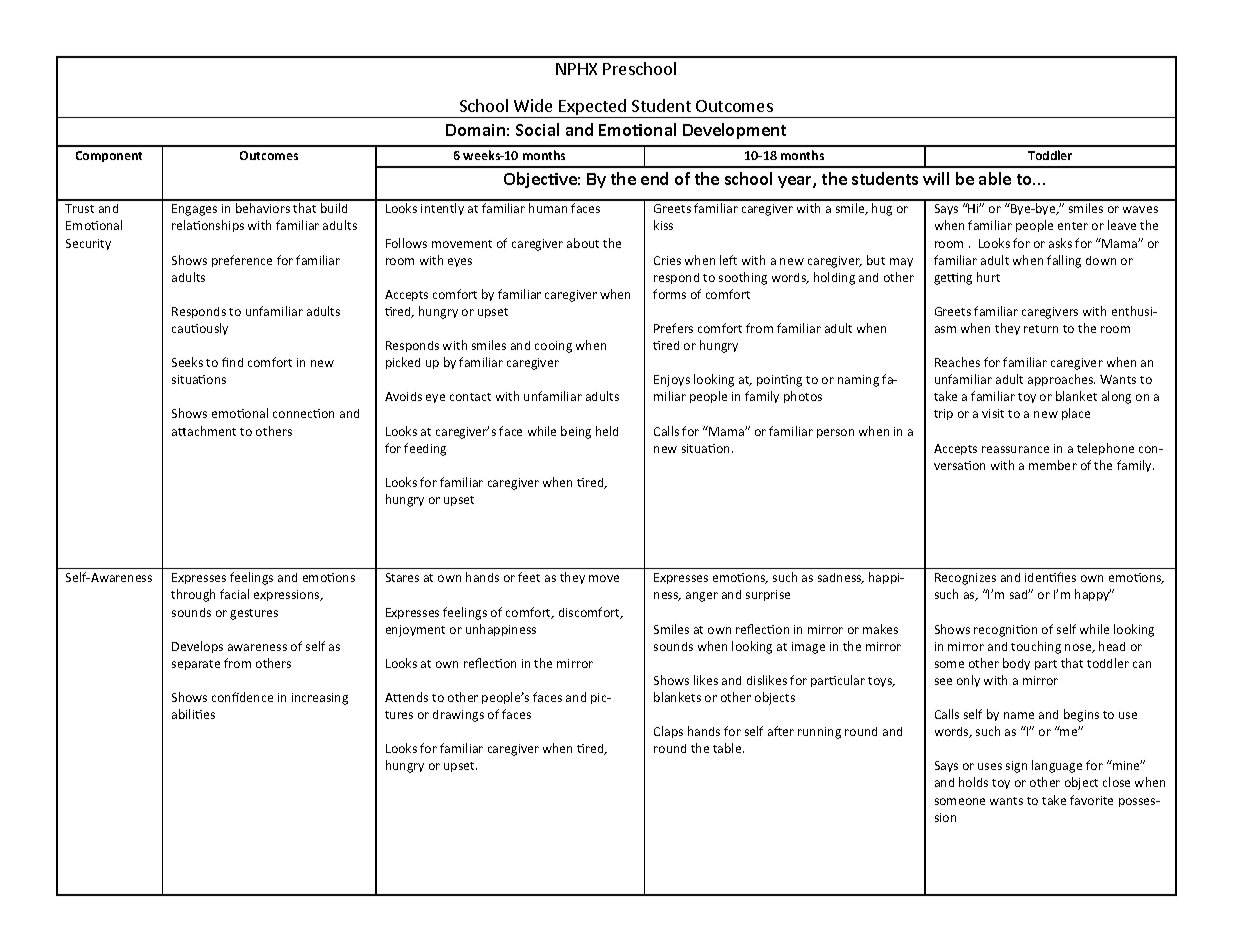  What do you see at coordinates (109, 156) in the screenshot?
I see `Component` at bounding box center [109, 156].
